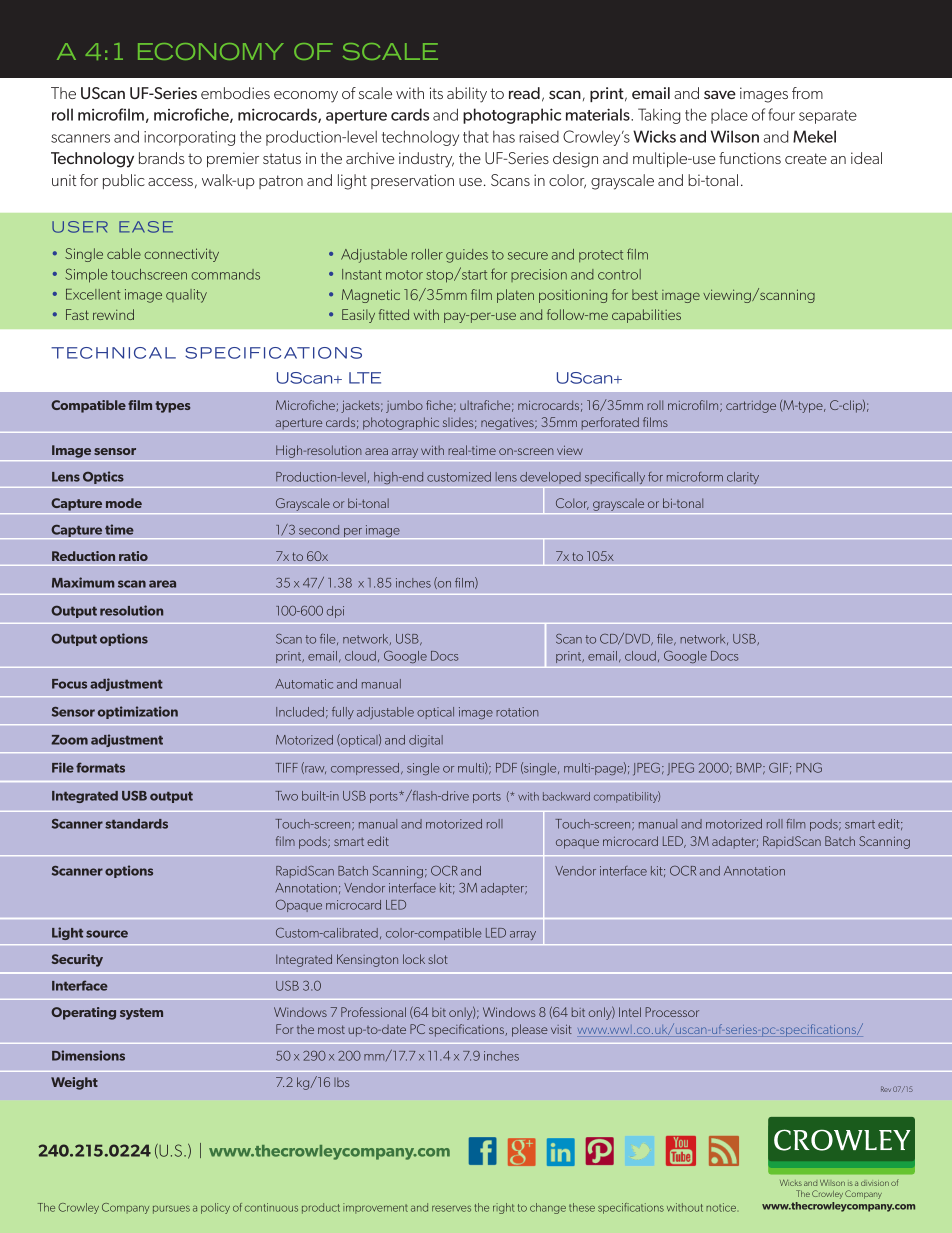 This document has width=952, height=1233. What do you see at coordinates (141, 1014) in the document?
I see `system` at bounding box center [141, 1014].
